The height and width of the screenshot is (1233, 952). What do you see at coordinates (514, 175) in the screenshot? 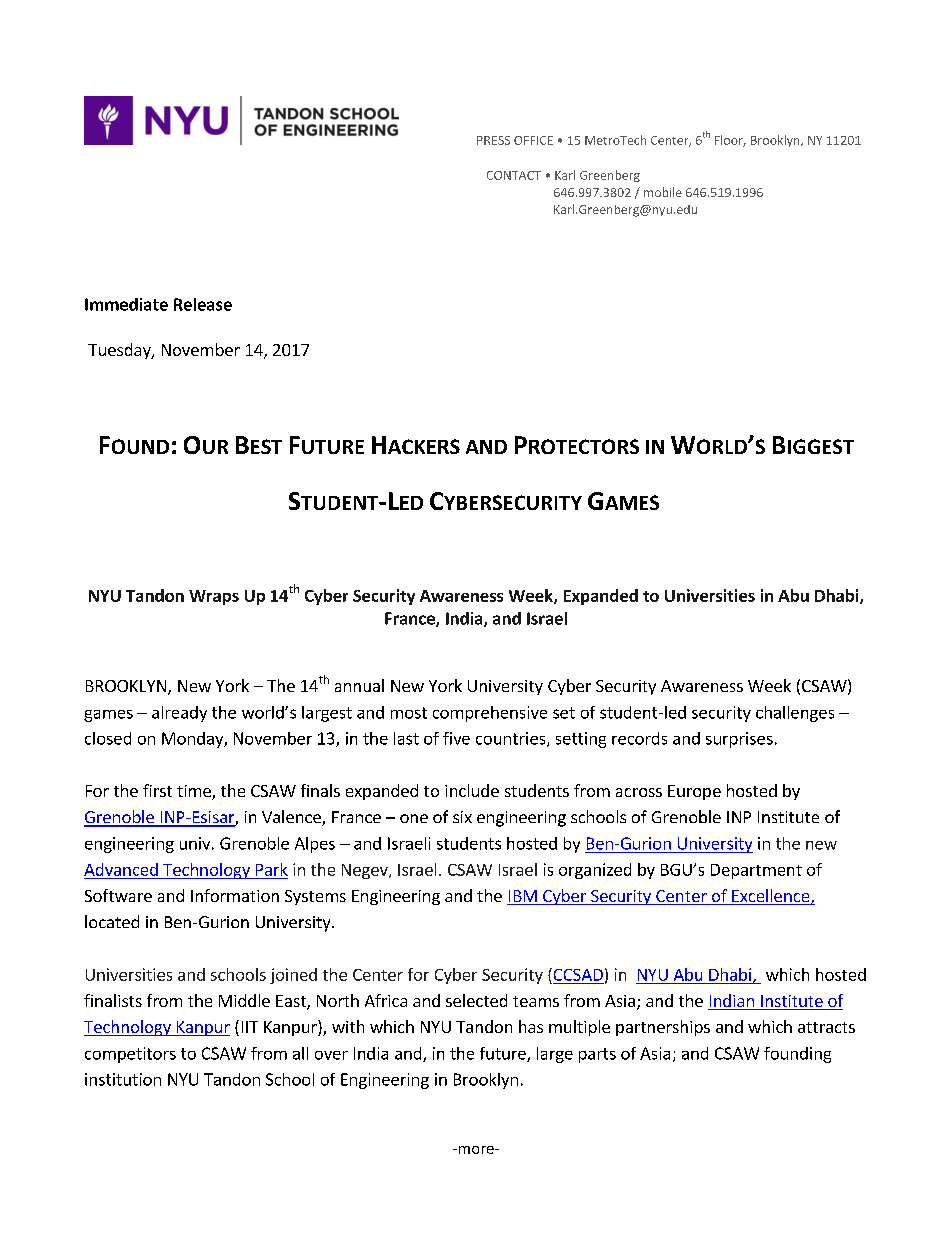
I see `CONTACT` at bounding box center [514, 175].
